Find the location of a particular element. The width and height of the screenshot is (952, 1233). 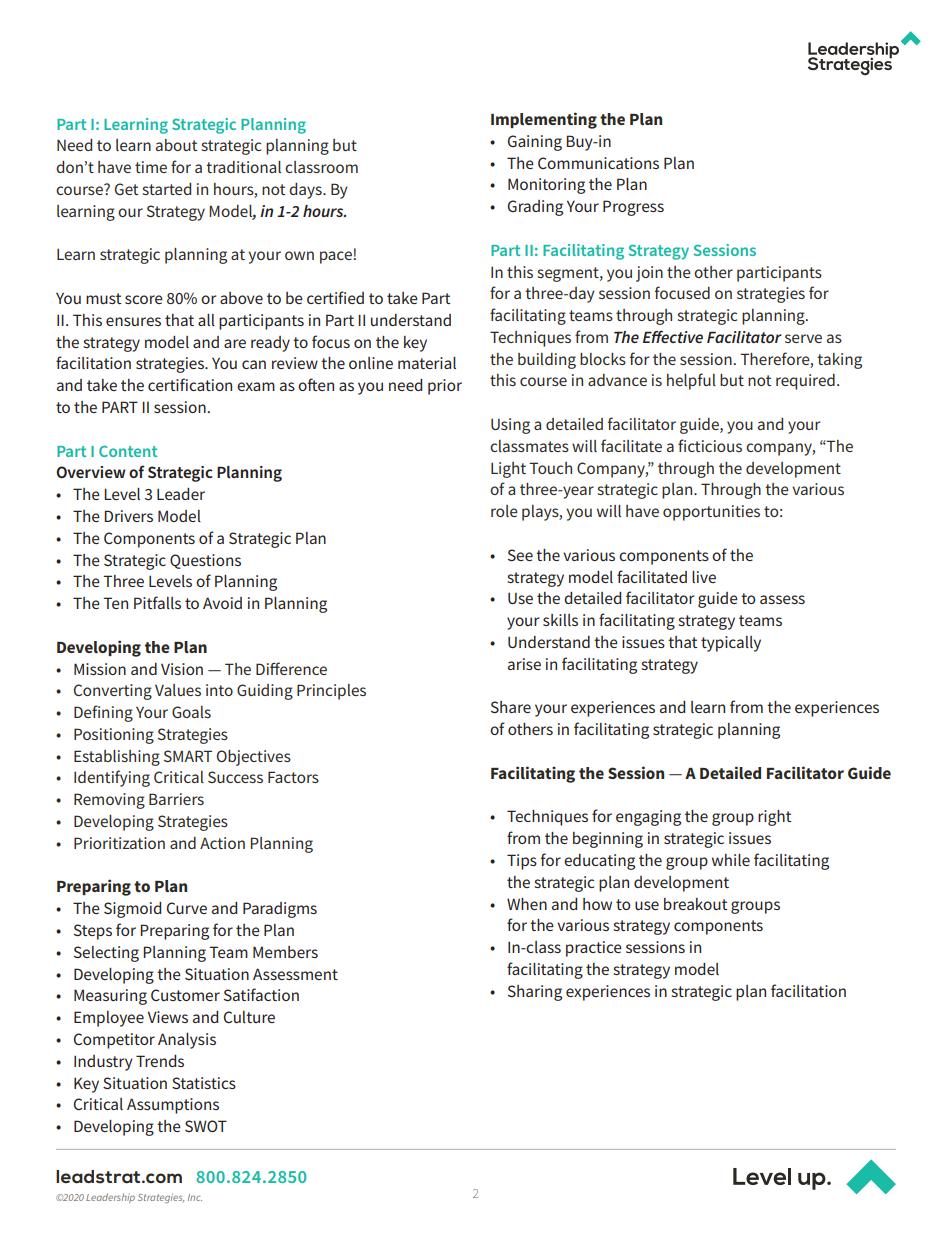

Progress is located at coordinates (633, 208).
